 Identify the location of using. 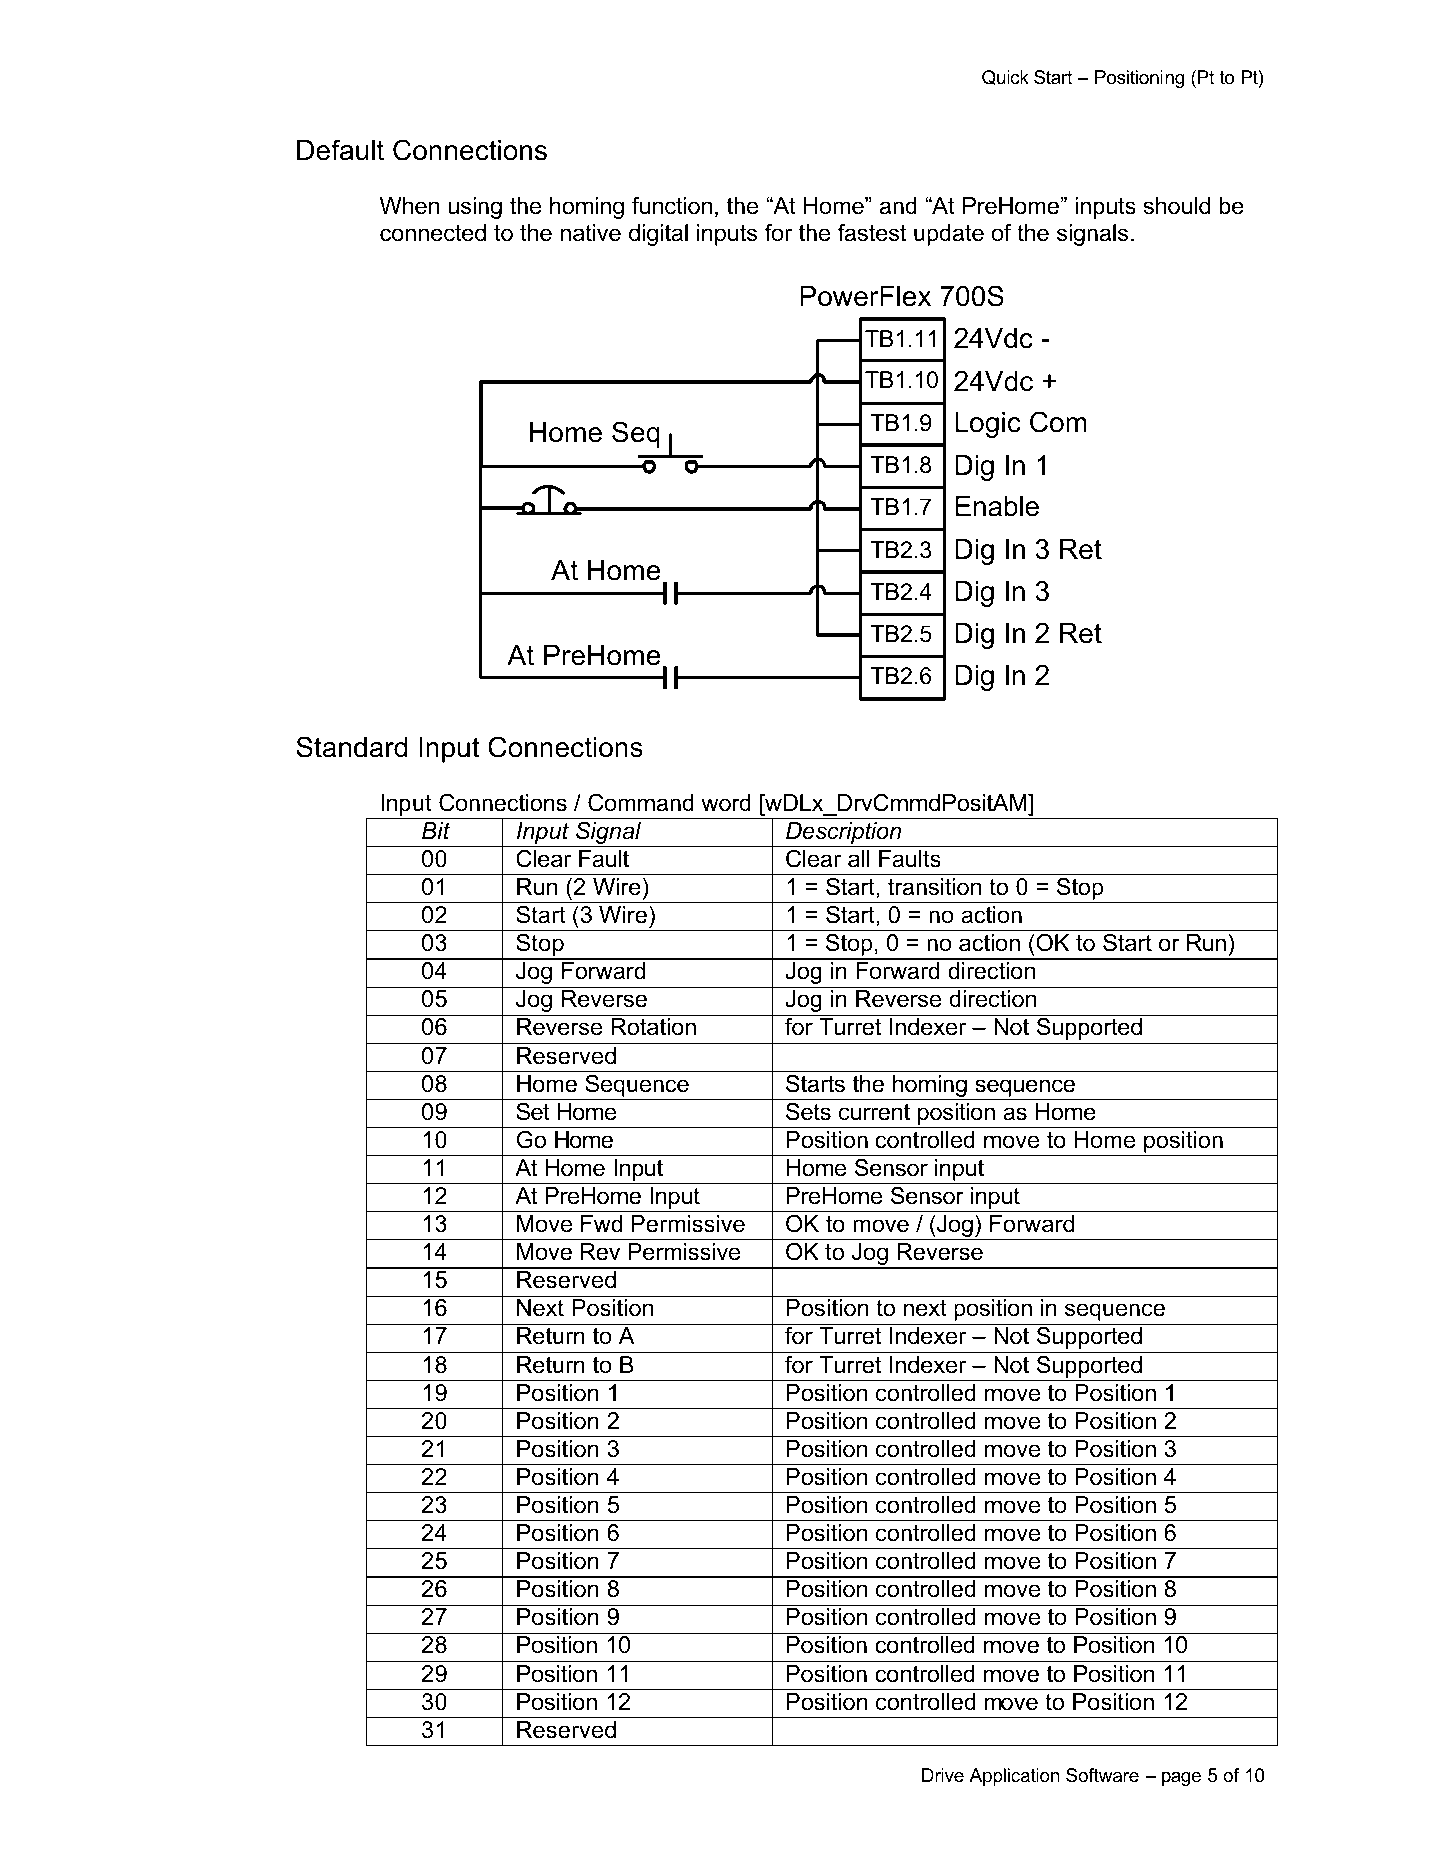
(475, 208).
